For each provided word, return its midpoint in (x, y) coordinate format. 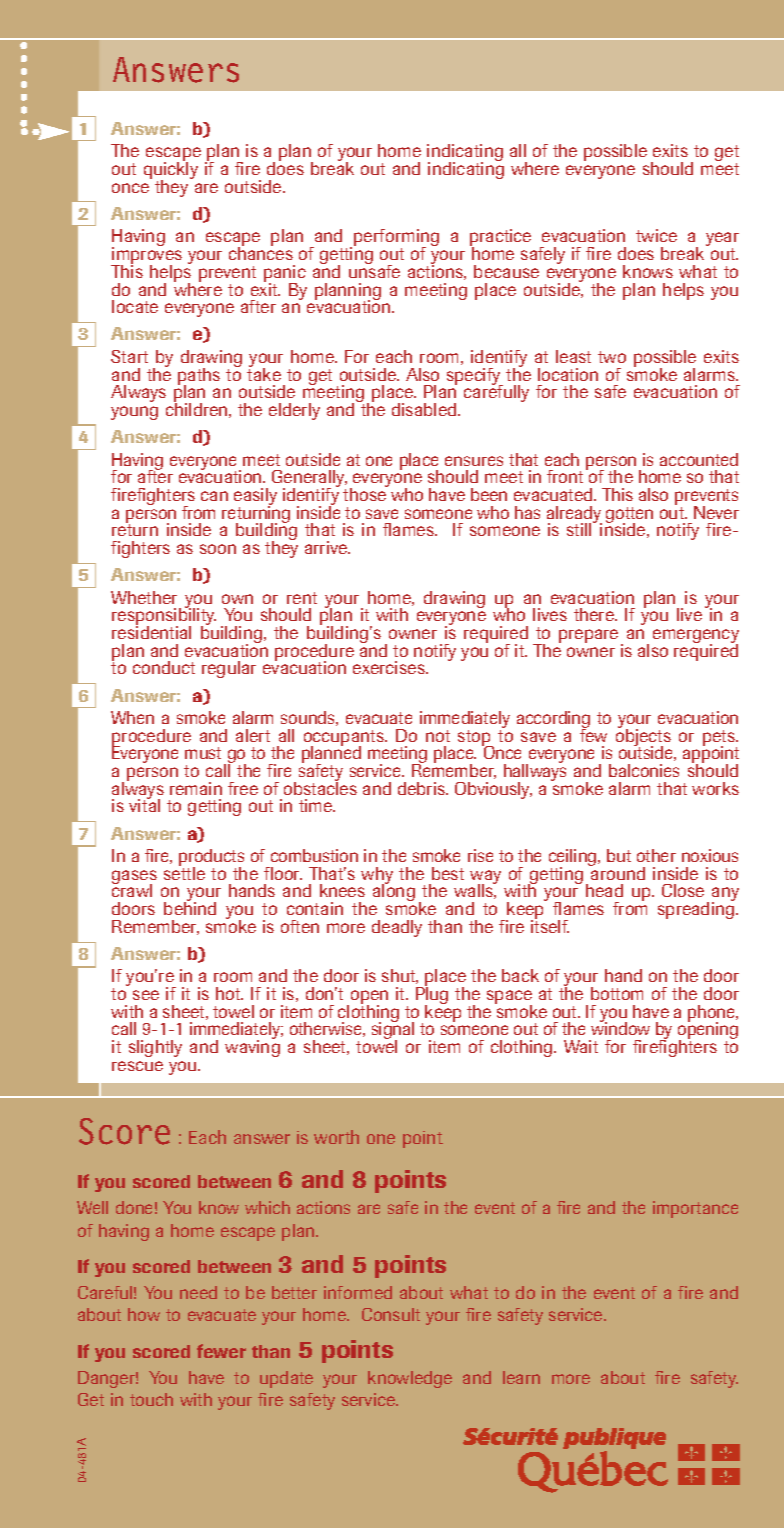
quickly (171, 171)
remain (196, 788)
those (365, 493)
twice (656, 235)
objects (643, 737)
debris (422, 788)
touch (151, 1399)
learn (521, 1377)
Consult (391, 1314)
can (214, 496)
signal (393, 1031)
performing (396, 239)
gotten (629, 516)
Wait (581, 1046)
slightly (155, 1048)
